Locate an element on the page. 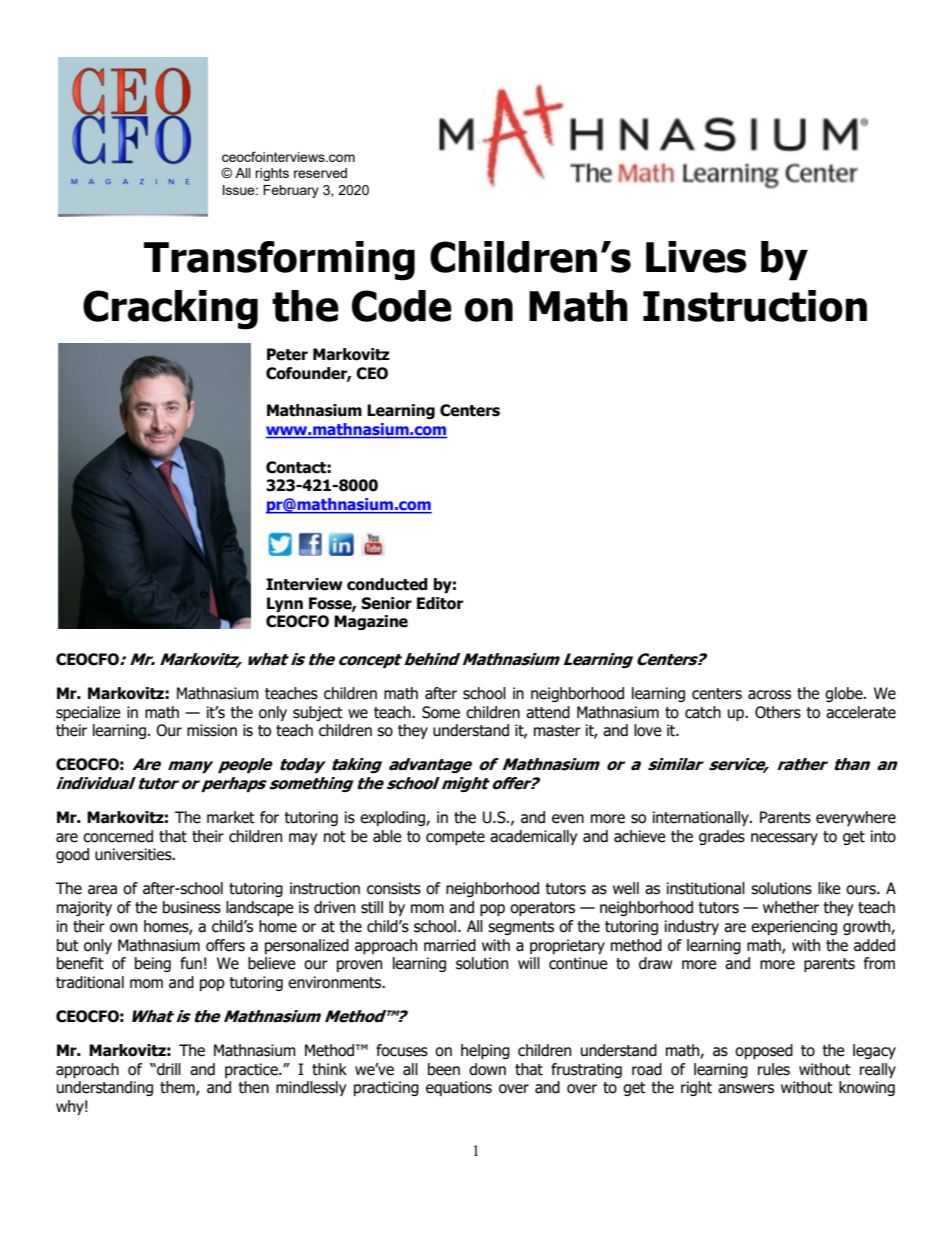  Peter is located at coordinates (287, 354).
